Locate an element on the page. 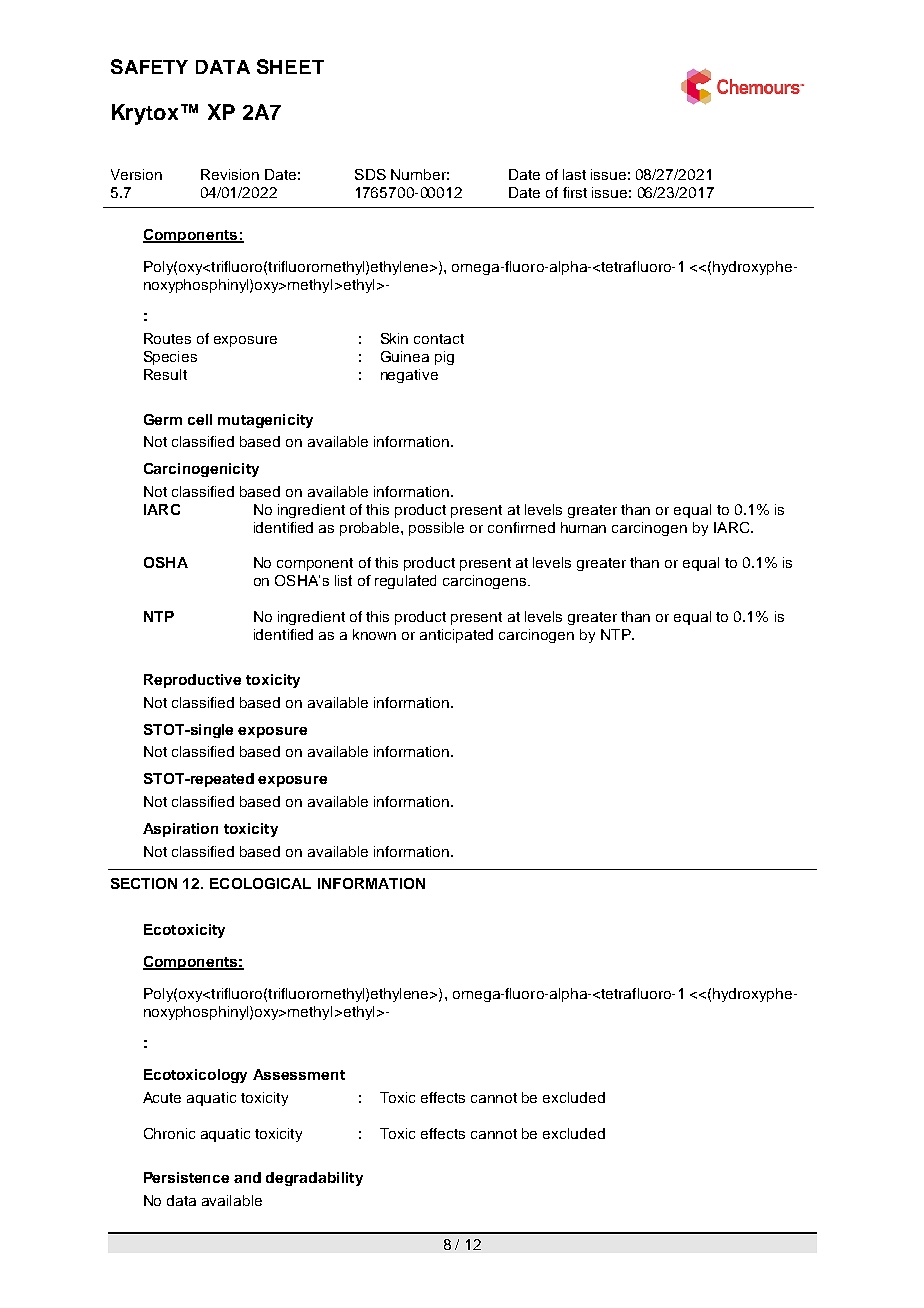 This page has width=924, height=1308. SDS is located at coordinates (370, 174).
